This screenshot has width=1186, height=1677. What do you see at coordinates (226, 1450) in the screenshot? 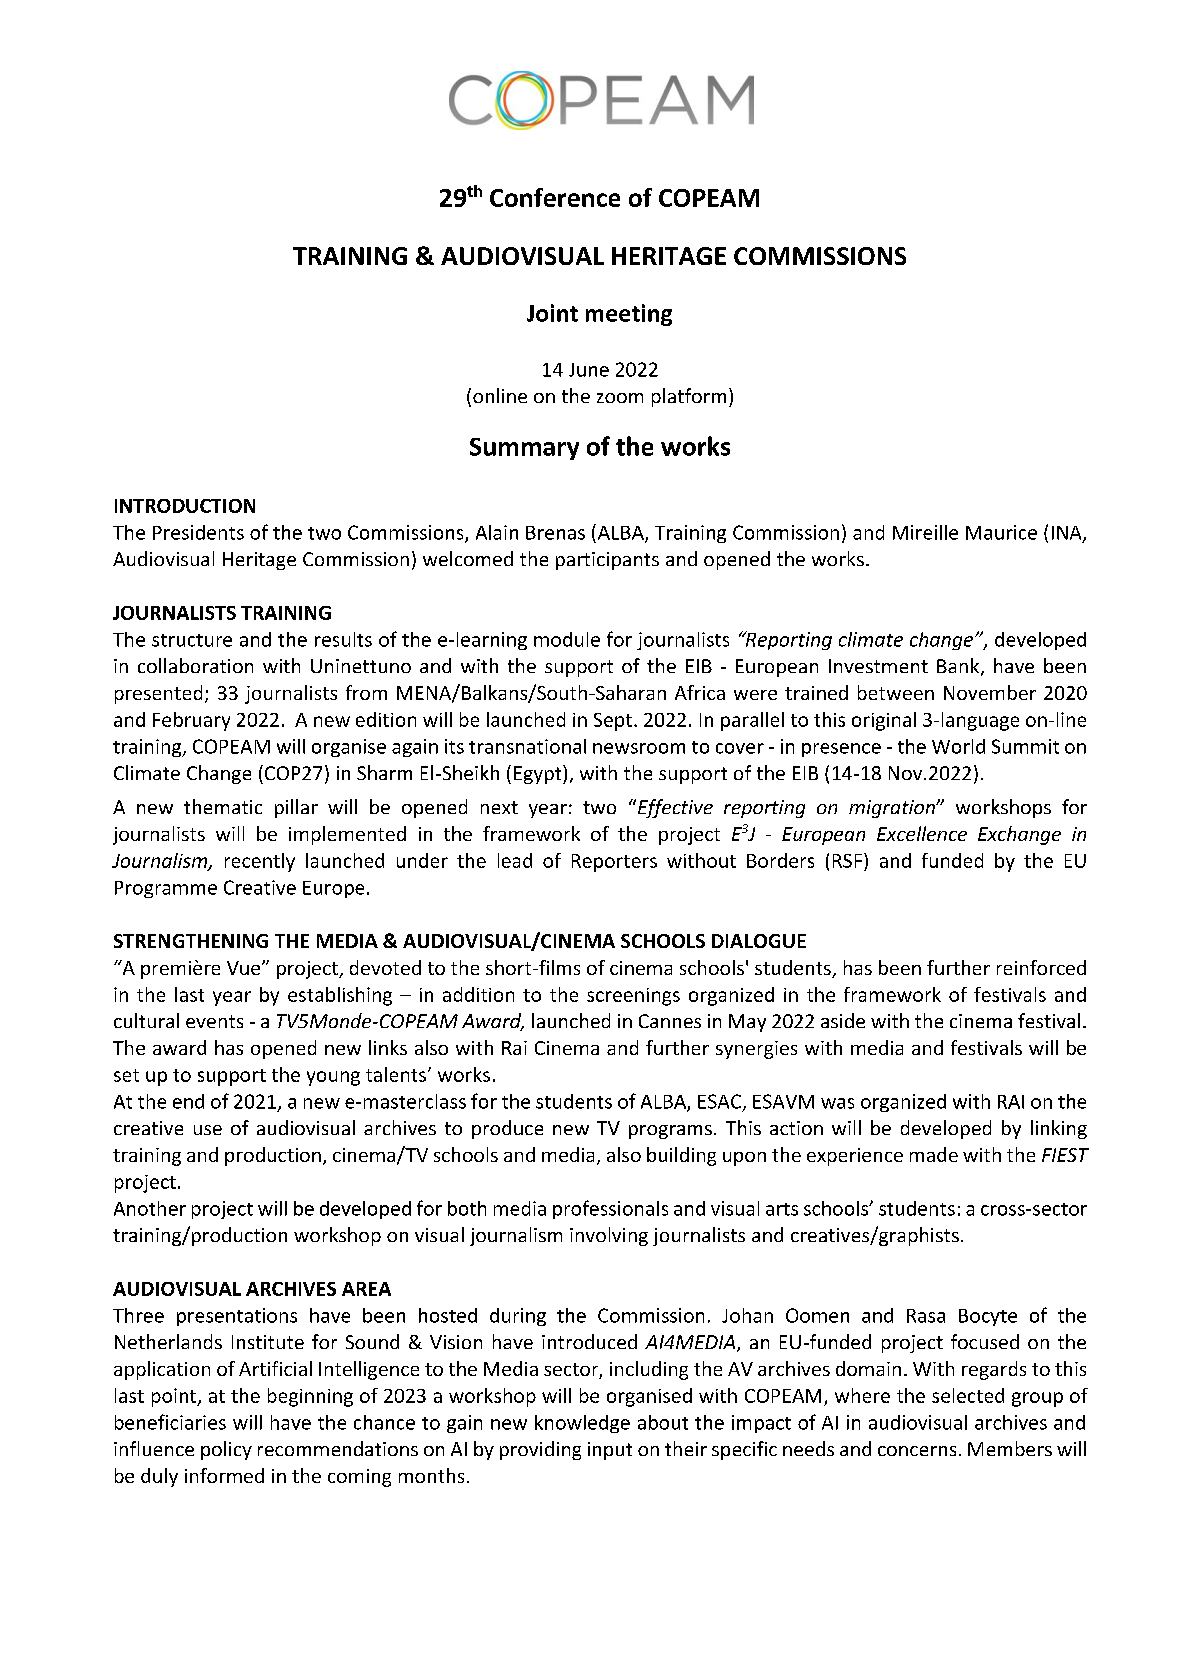
I see `policy` at bounding box center [226, 1450].
